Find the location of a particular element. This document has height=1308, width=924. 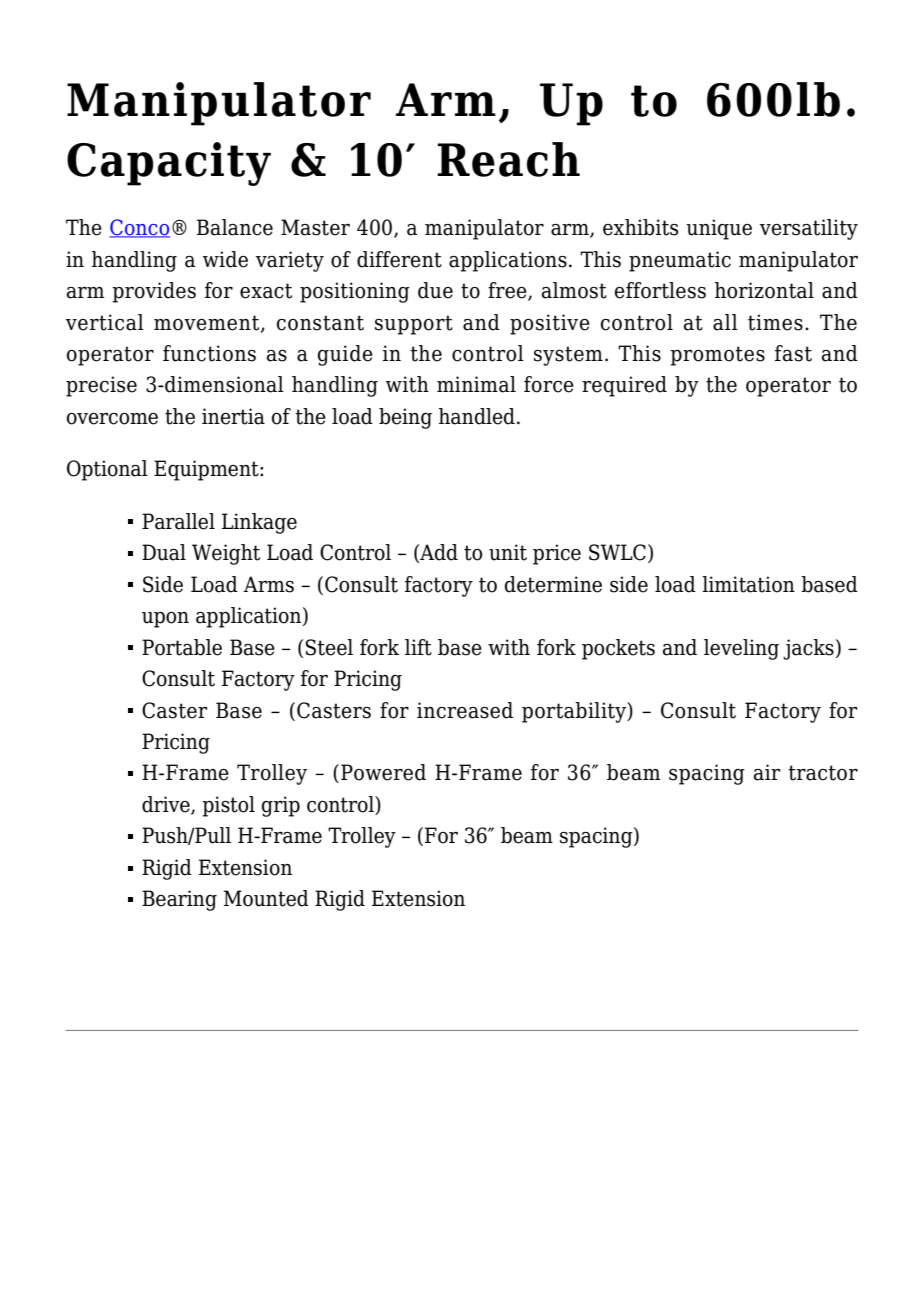

Bearing is located at coordinates (179, 900).
